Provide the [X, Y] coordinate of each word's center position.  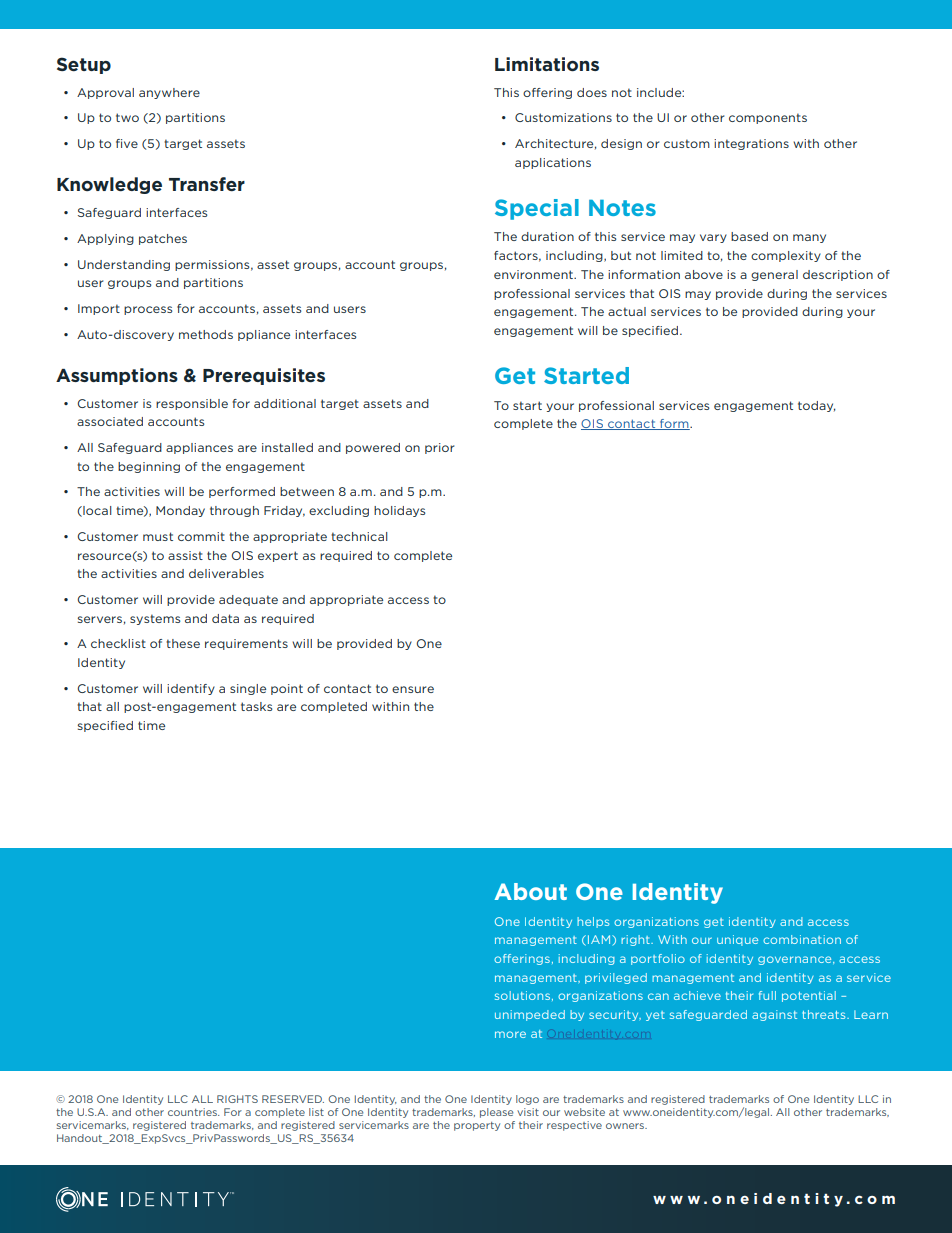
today [817, 406]
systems [155, 619]
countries [193, 1112]
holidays [399, 511]
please [496, 1113]
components [768, 118]
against [774, 1015]
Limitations [547, 64]
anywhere [169, 93]
